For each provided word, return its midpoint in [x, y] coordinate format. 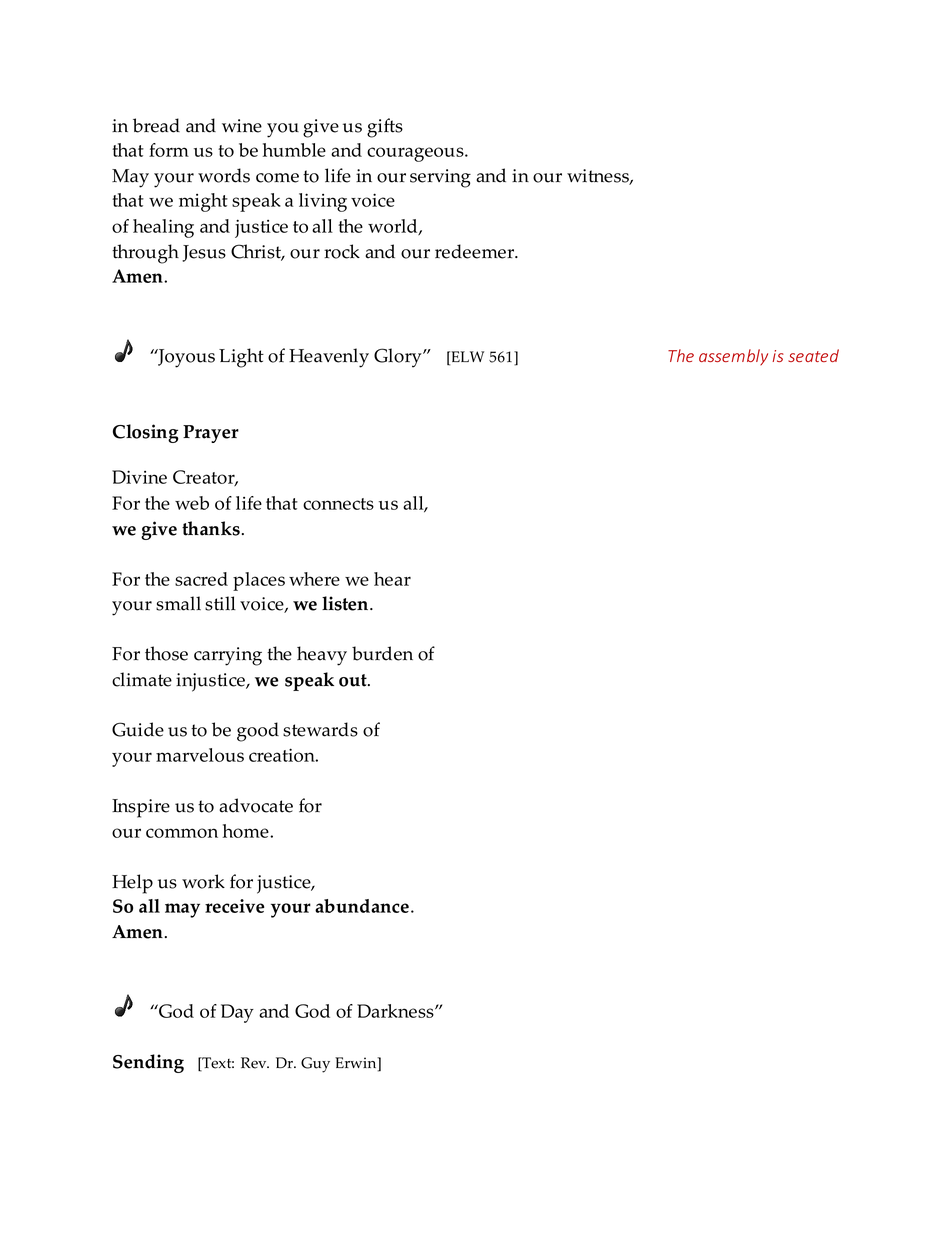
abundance [362, 906]
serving [440, 178]
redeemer [476, 251]
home [247, 831]
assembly [733, 357]
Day [237, 1013]
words [224, 175]
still [220, 603]
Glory [399, 358]
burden [382, 653]
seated [813, 355]
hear [392, 579]
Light [241, 358]
